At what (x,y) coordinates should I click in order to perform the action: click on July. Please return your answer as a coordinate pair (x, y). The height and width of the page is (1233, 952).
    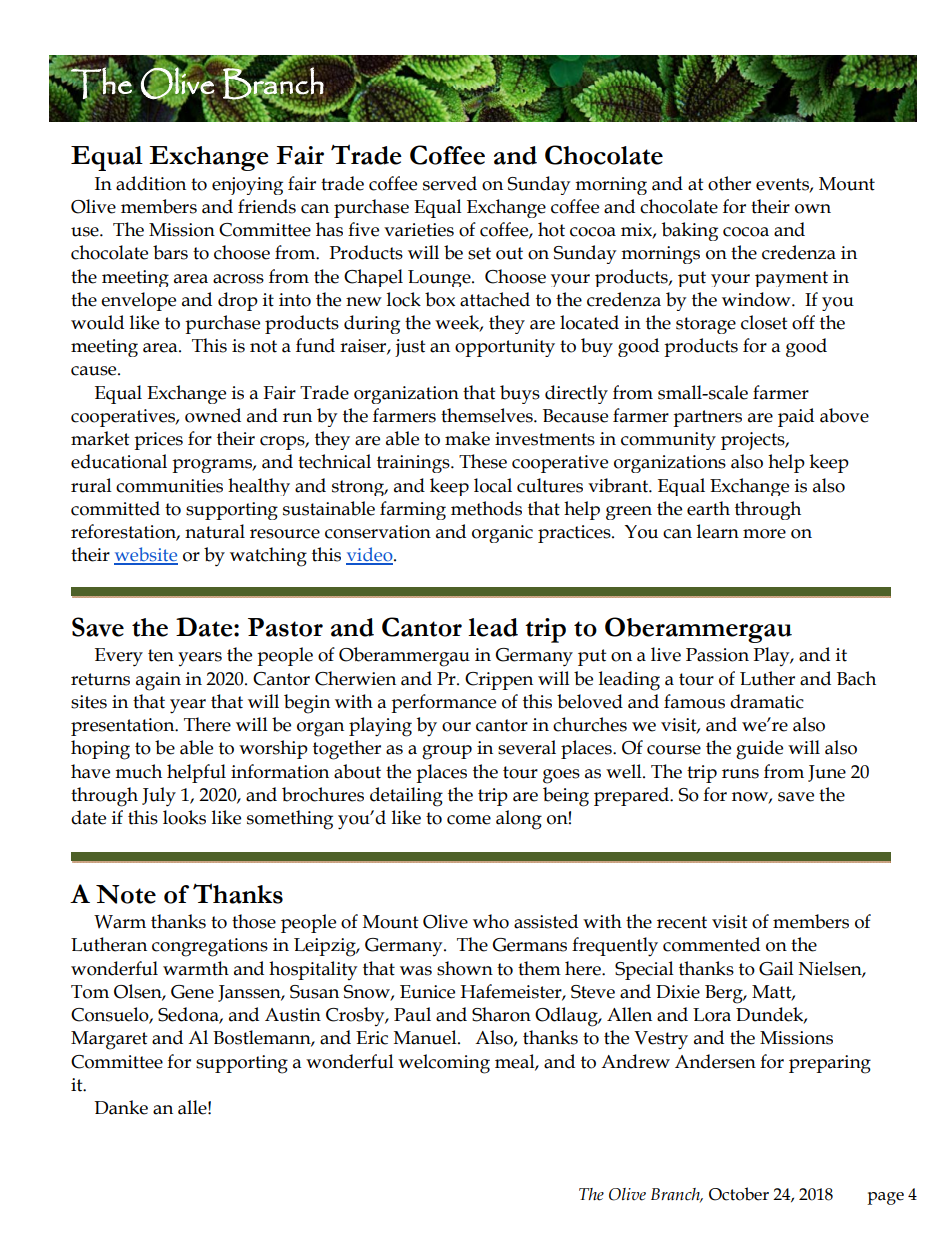
    Looking at the image, I should click on (159, 797).
